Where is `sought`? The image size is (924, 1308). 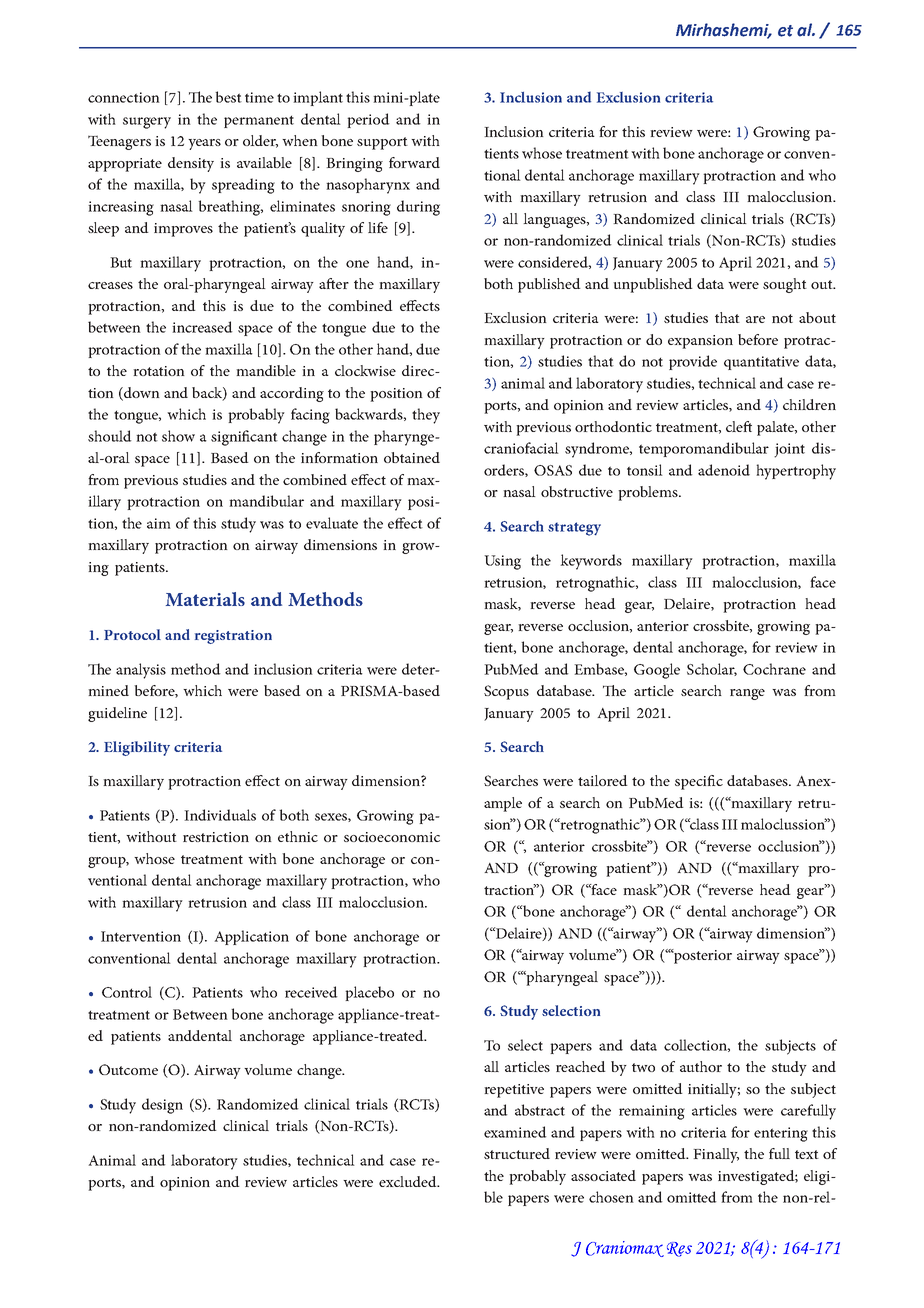 sought is located at coordinates (785, 285).
